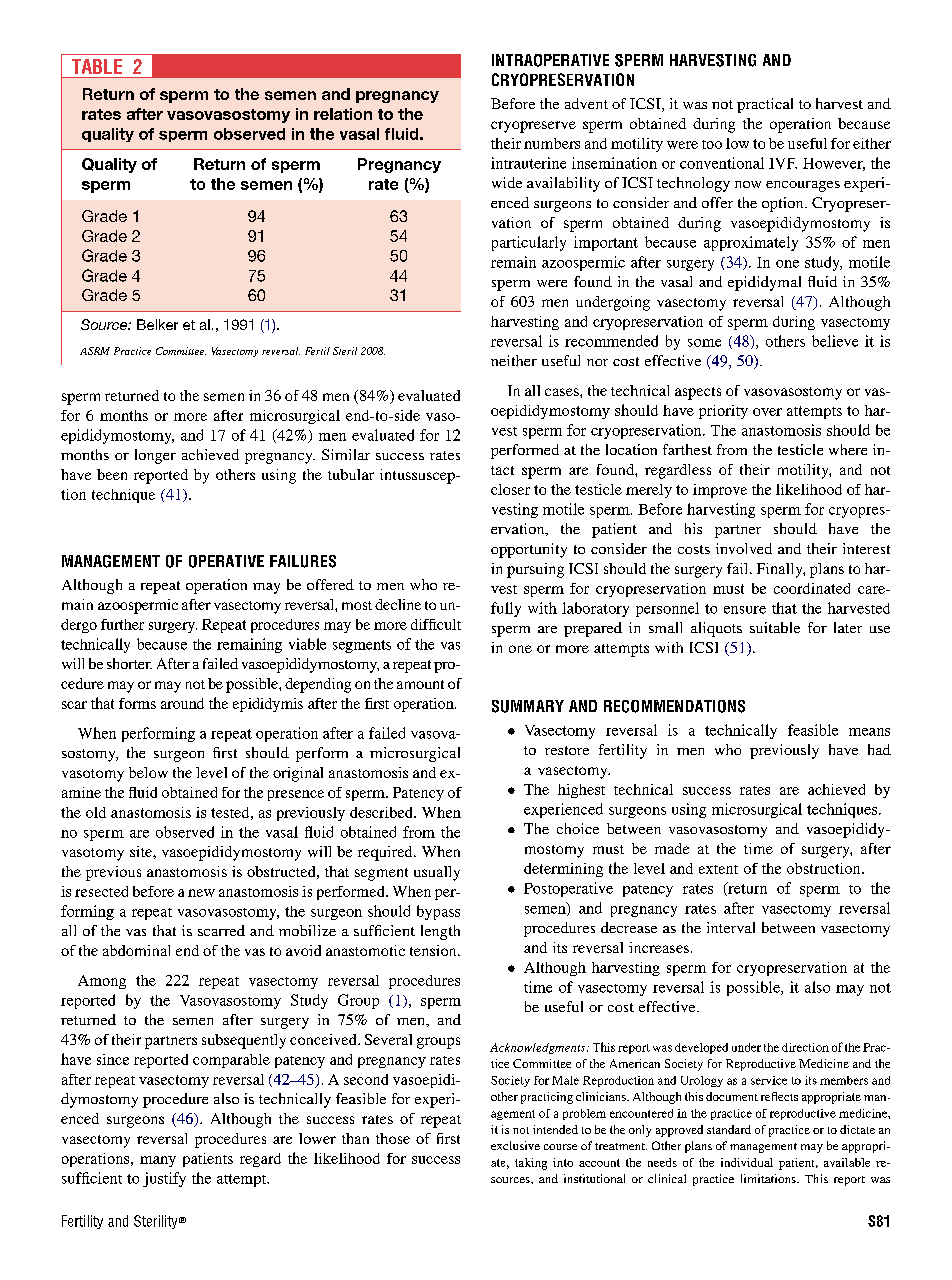 The width and height of the screenshot is (952, 1280). What do you see at coordinates (158, 1161) in the screenshot?
I see `many` at bounding box center [158, 1161].
